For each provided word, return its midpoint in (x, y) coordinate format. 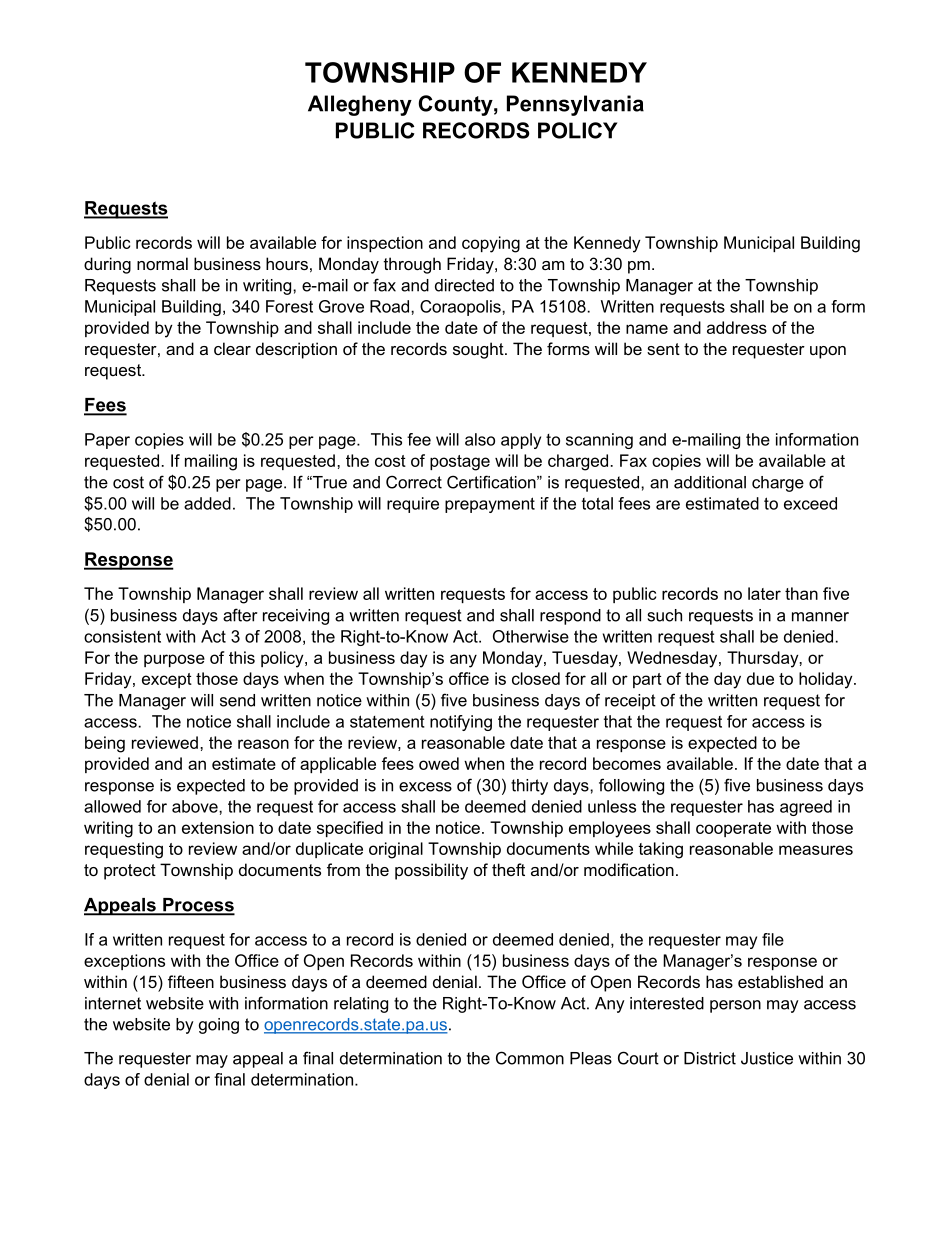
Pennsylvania (575, 105)
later (764, 593)
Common (530, 1058)
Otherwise (531, 636)
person (735, 1006)
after (240, 615)
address (737, 327)
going (219, 1026)
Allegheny (360, 105)
